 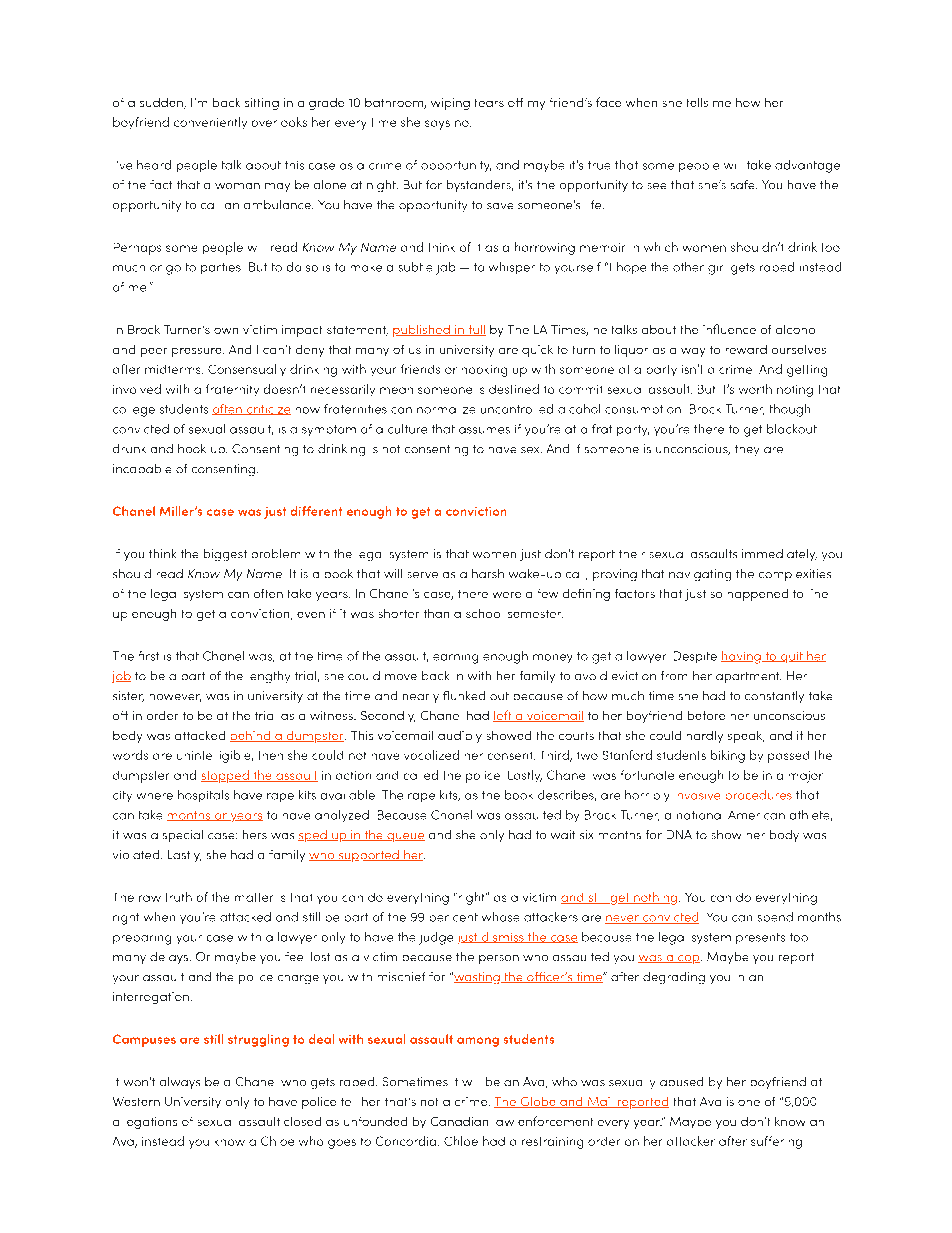 What do you see at coordinates (483, 613) in the screenshot?
I see `school` at bounding box center [483, 613].
